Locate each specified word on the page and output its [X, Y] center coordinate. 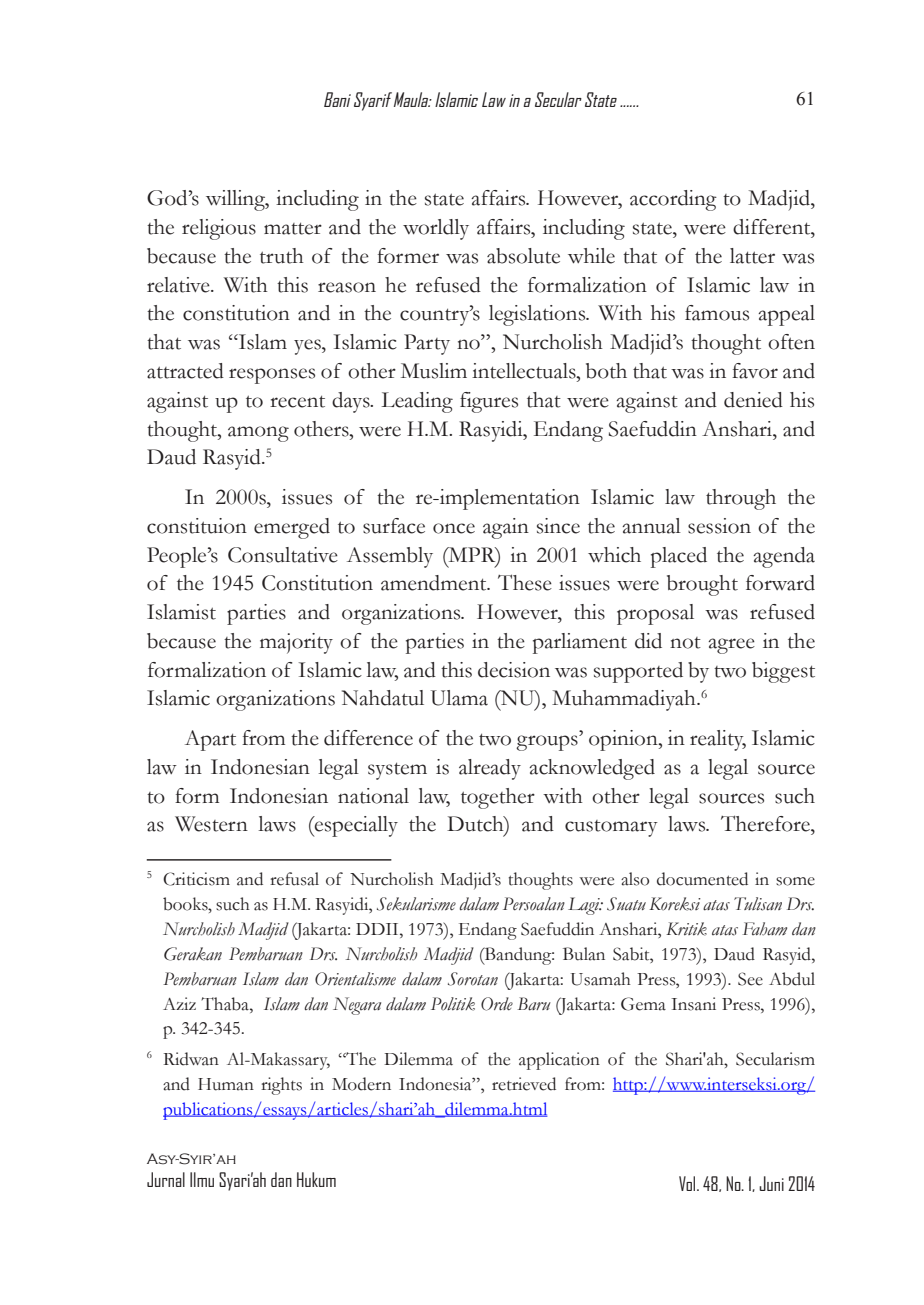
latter [752, 256]
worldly [436, 229]
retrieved [524, 1084]
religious [219, 229]
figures [489, 402]
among [258, 434]
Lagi [585, 906]
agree [731, 646]
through [741, 499]
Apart [210, 740]
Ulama [459, 698]
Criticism [196, 879]
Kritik [686, 929]
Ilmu [202, 1179]
